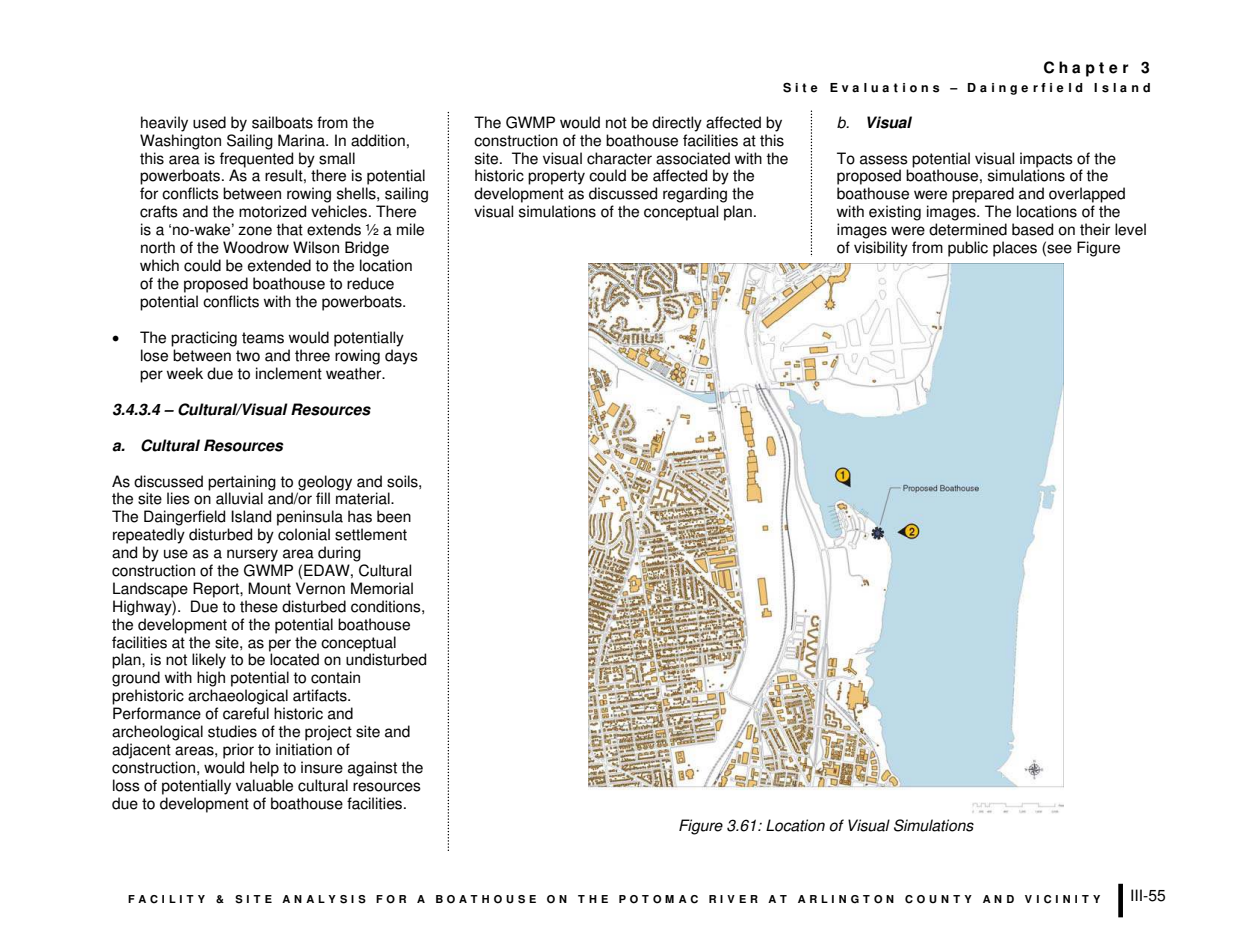  Describe the element at coordinates (695, 195) in the image. I see `regarding` at that location.
